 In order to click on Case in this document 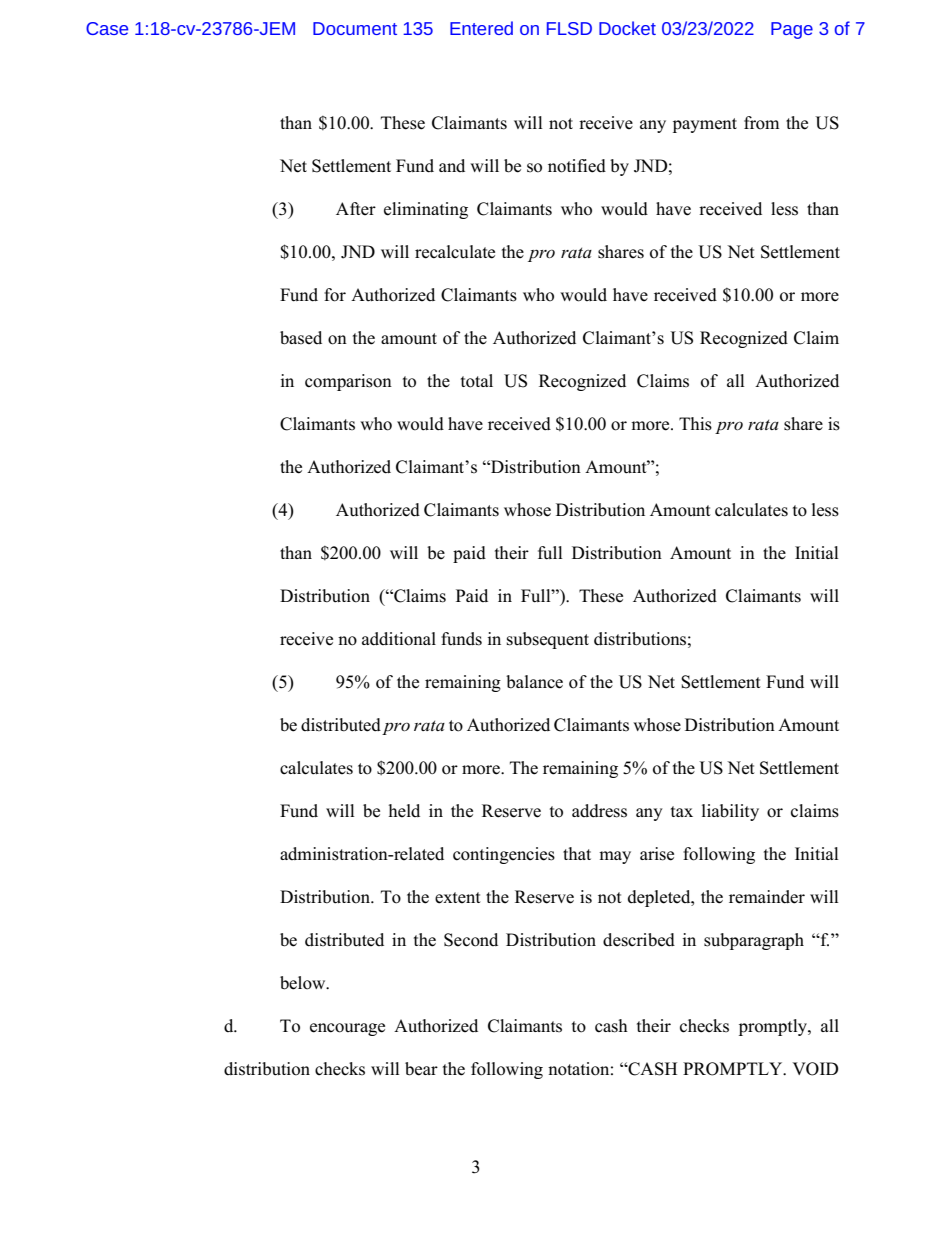, I will do `click(107, 28)`.
